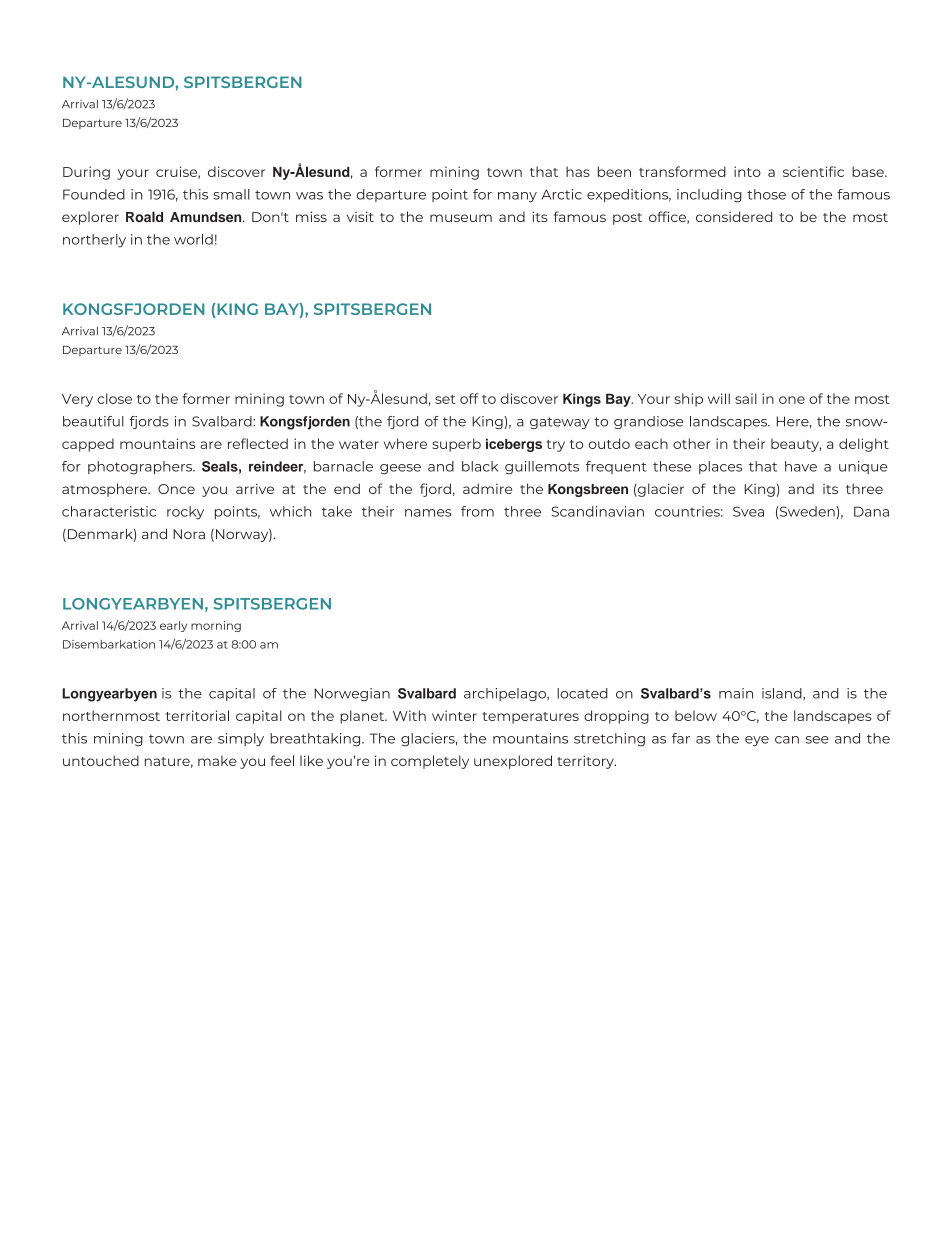  I want to click on many, so click(517, 197).
